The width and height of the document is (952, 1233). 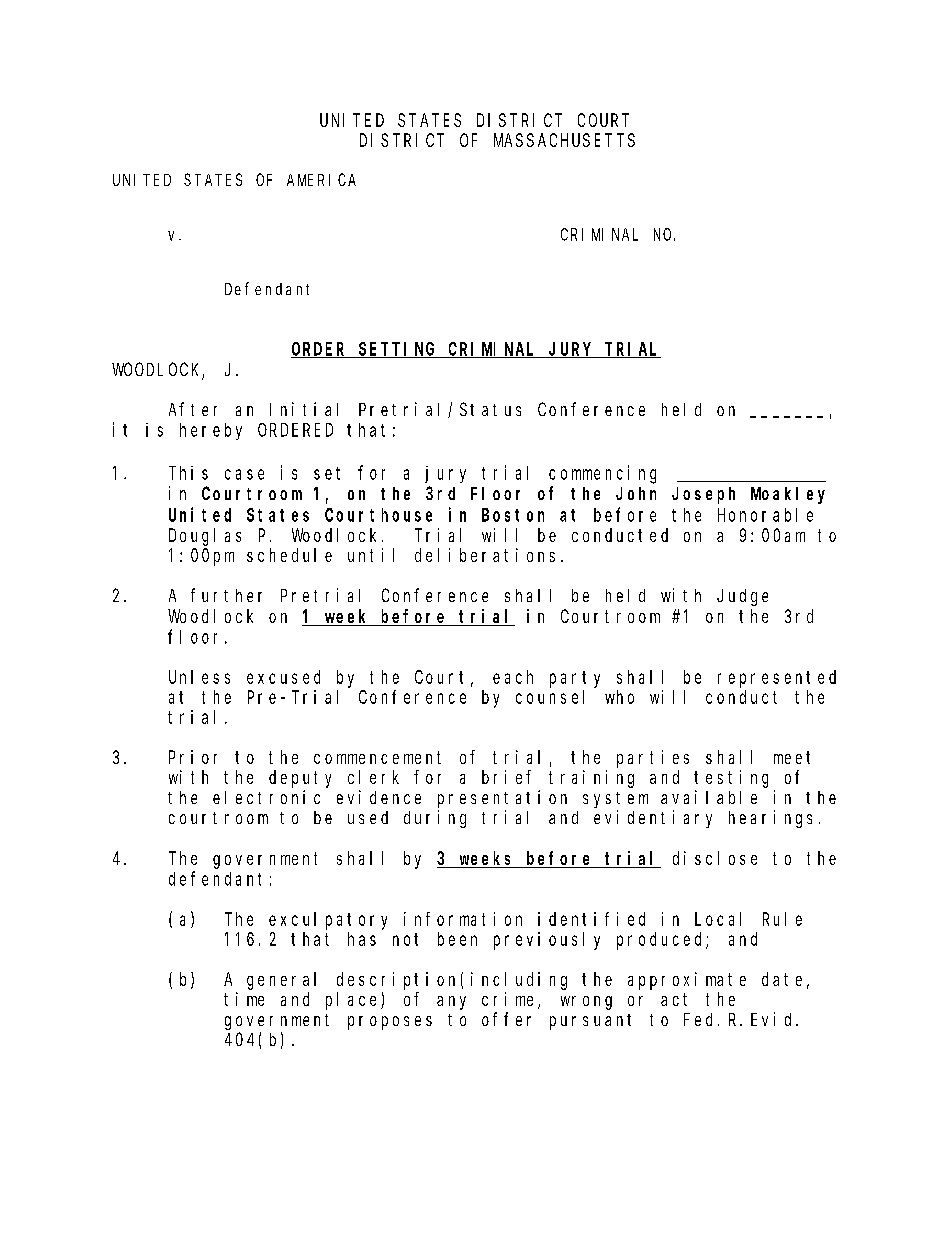 I want to click on This, so click(x=188, y=473).
